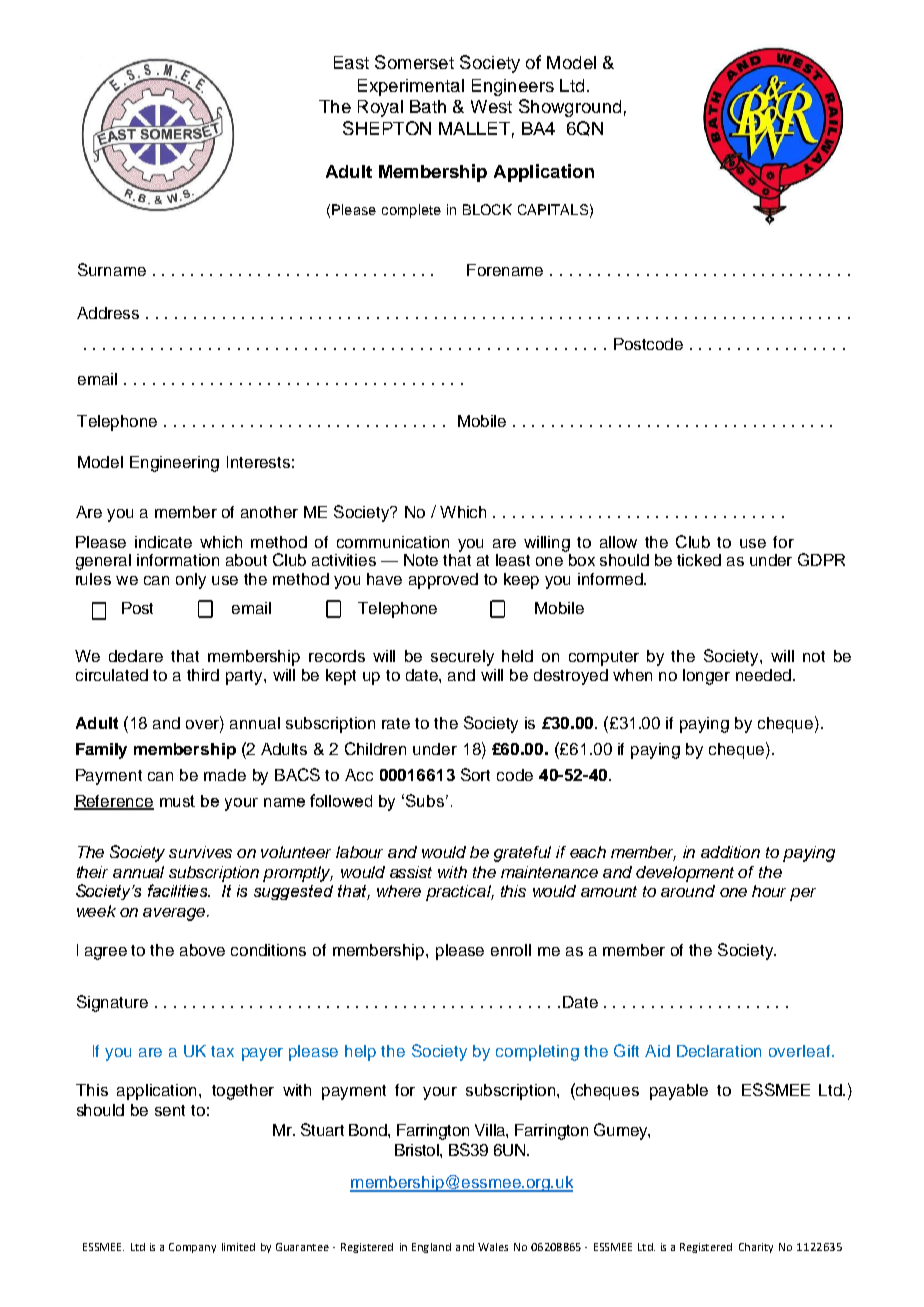 Image resolution: width=924 pixels, height=1307 pixels. Describe the element at coordinates (380, 108) in the screenshot. I see `Royal` at that location.
